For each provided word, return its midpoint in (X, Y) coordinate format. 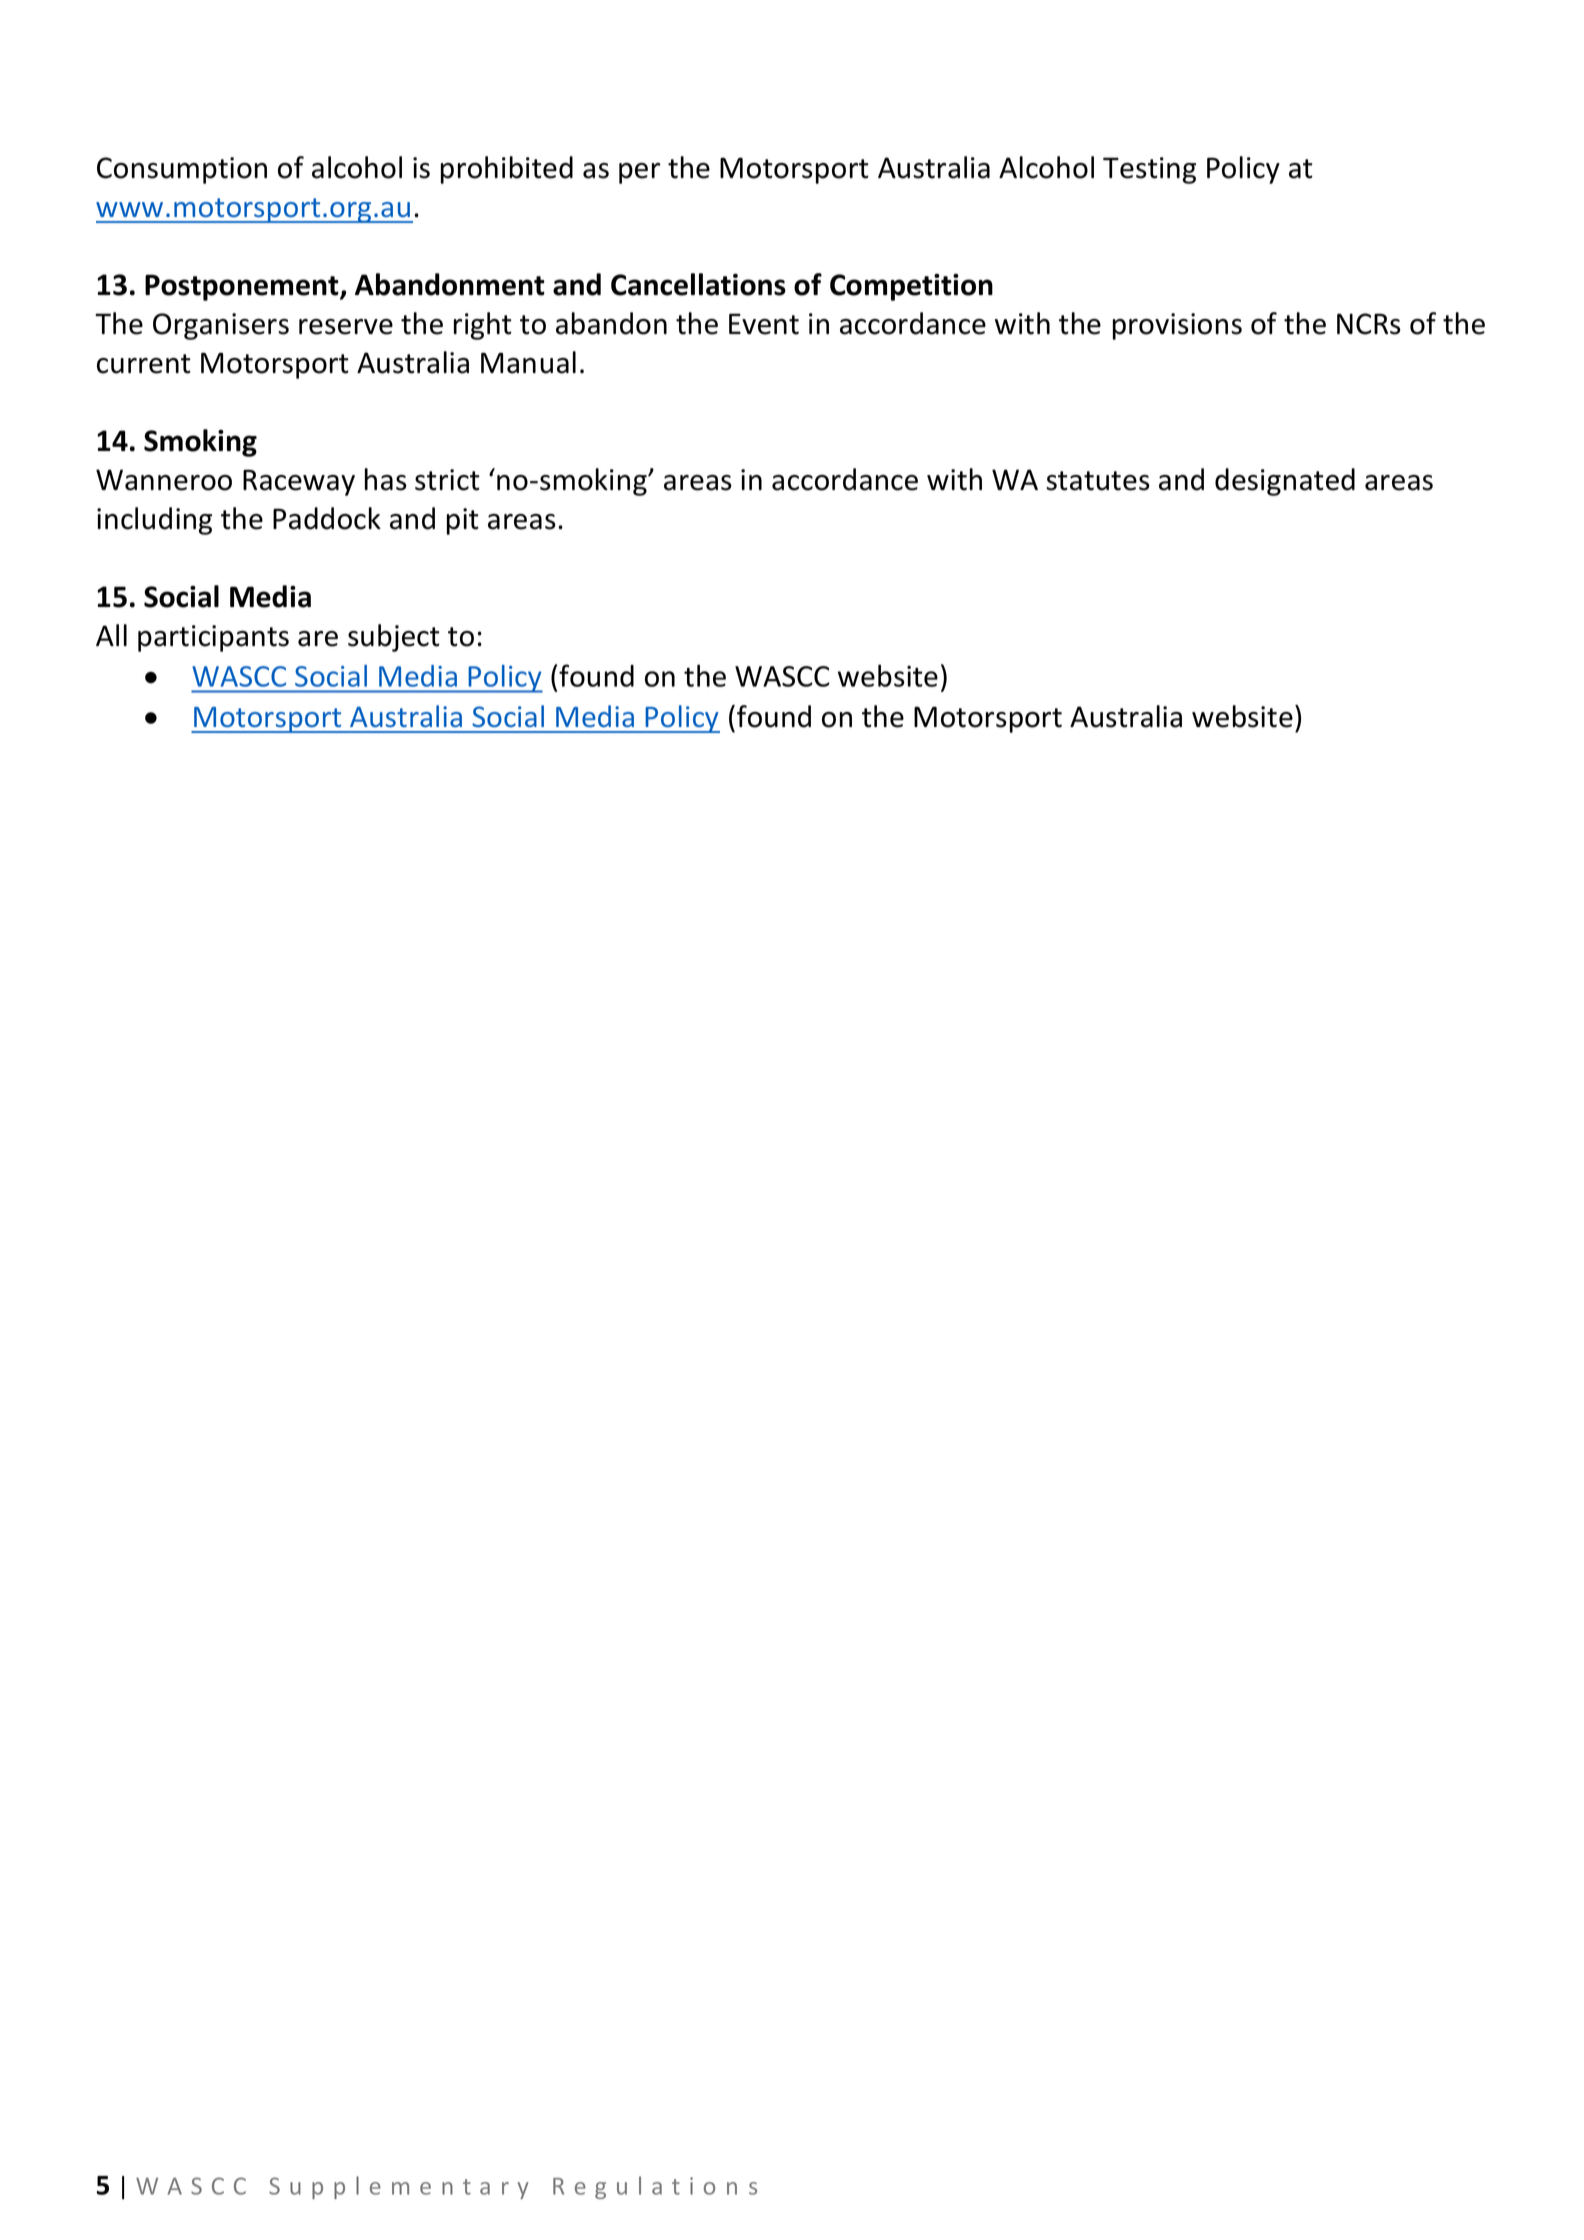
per (639, 173)
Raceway (299, 482)
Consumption (182, 170)
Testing (1149, 170)
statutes (1098, 481)
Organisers (221, 326)
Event (764, 324)
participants (213, 638)
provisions (1177, 326)
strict (447, 480)
